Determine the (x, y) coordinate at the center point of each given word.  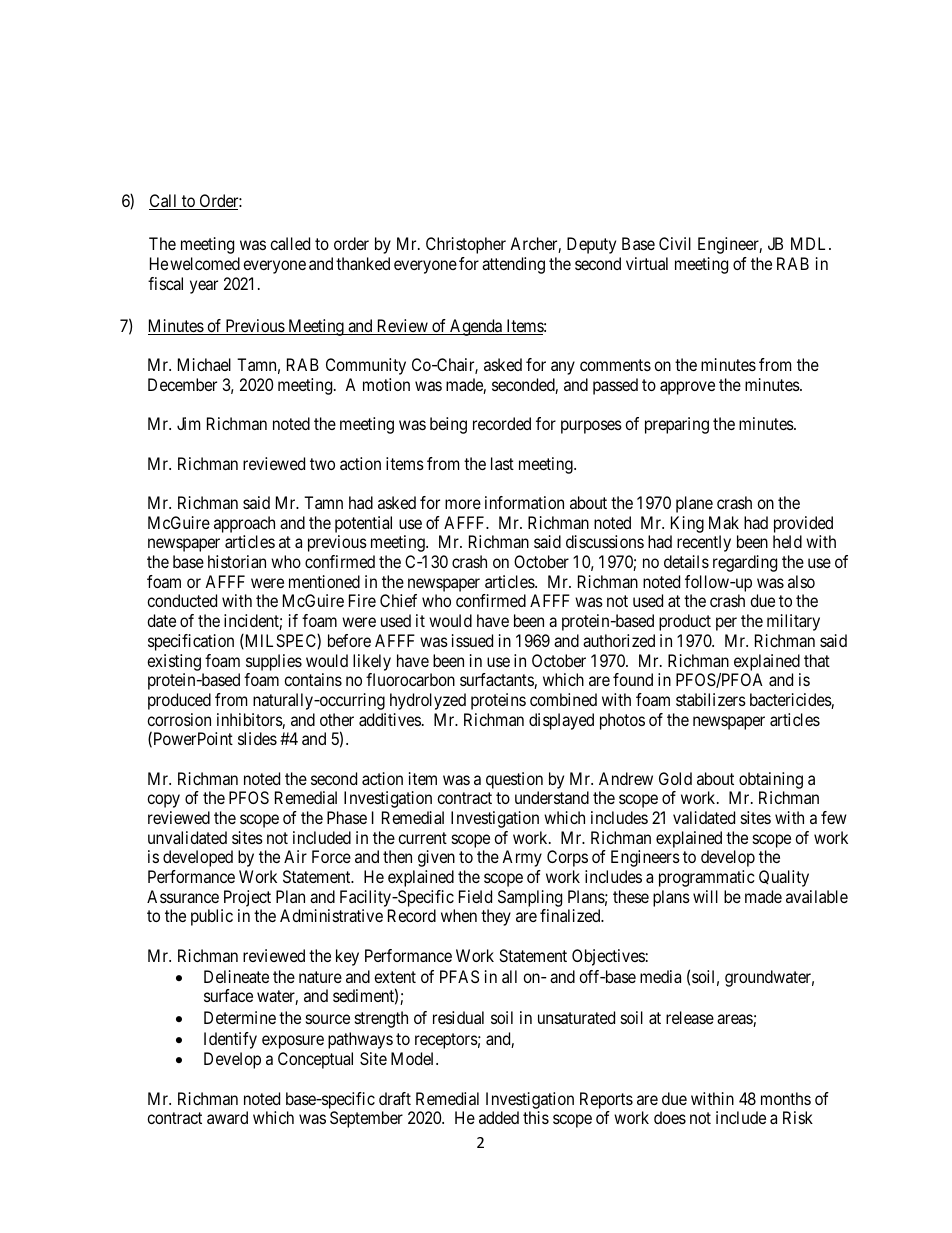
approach (244, 524)
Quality (784, 878)
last (502, 463)
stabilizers (711, 699)
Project (246, 900)
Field (475, 896)
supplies (274, 662)
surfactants (497, 681)
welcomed (205, 263)
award (227, 1117)
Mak (724, 522)
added (499, 1117)
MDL (810, 243)
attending (513, 265)
